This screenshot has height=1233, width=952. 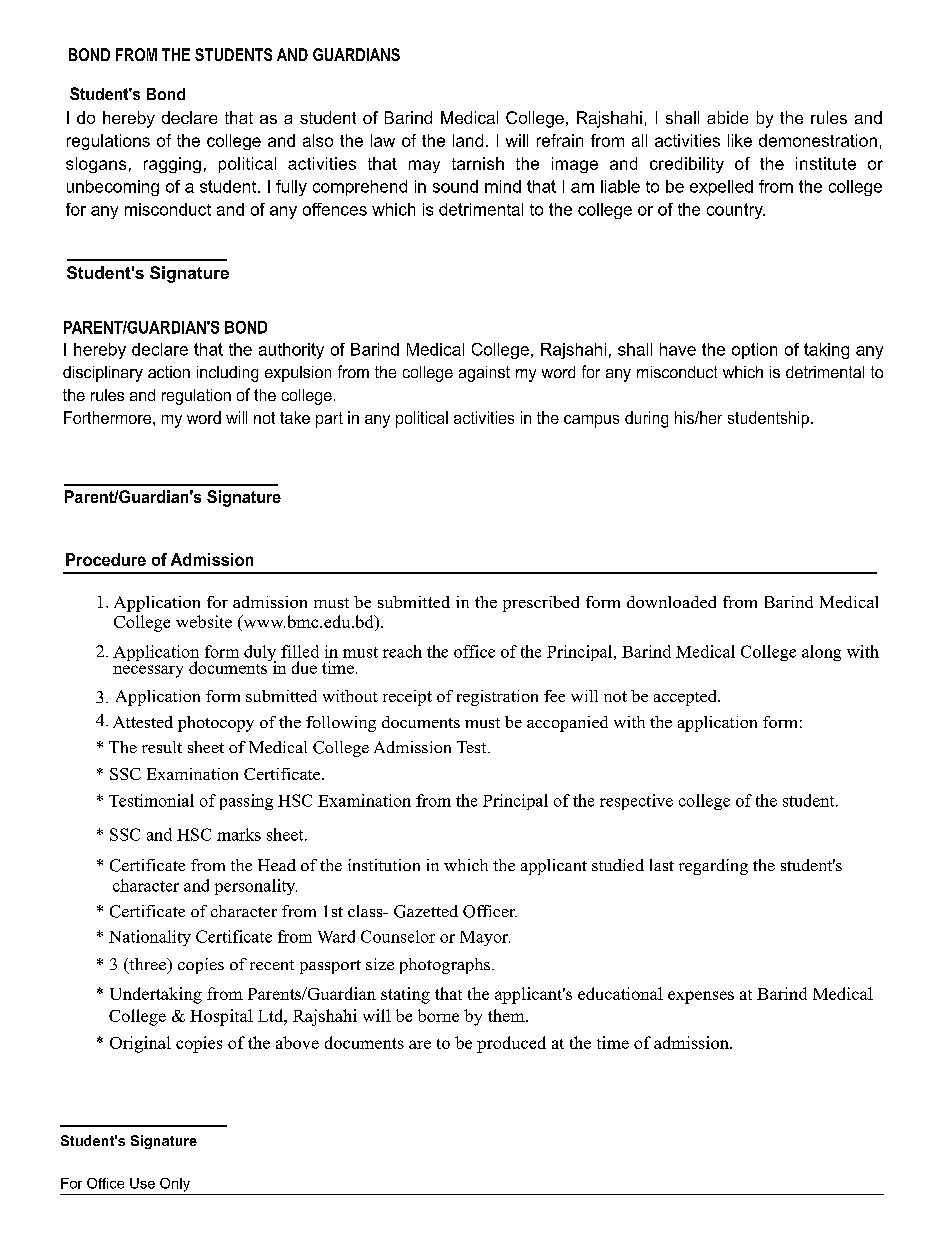 I want to click on Only, so click(x=175, y=1185).
